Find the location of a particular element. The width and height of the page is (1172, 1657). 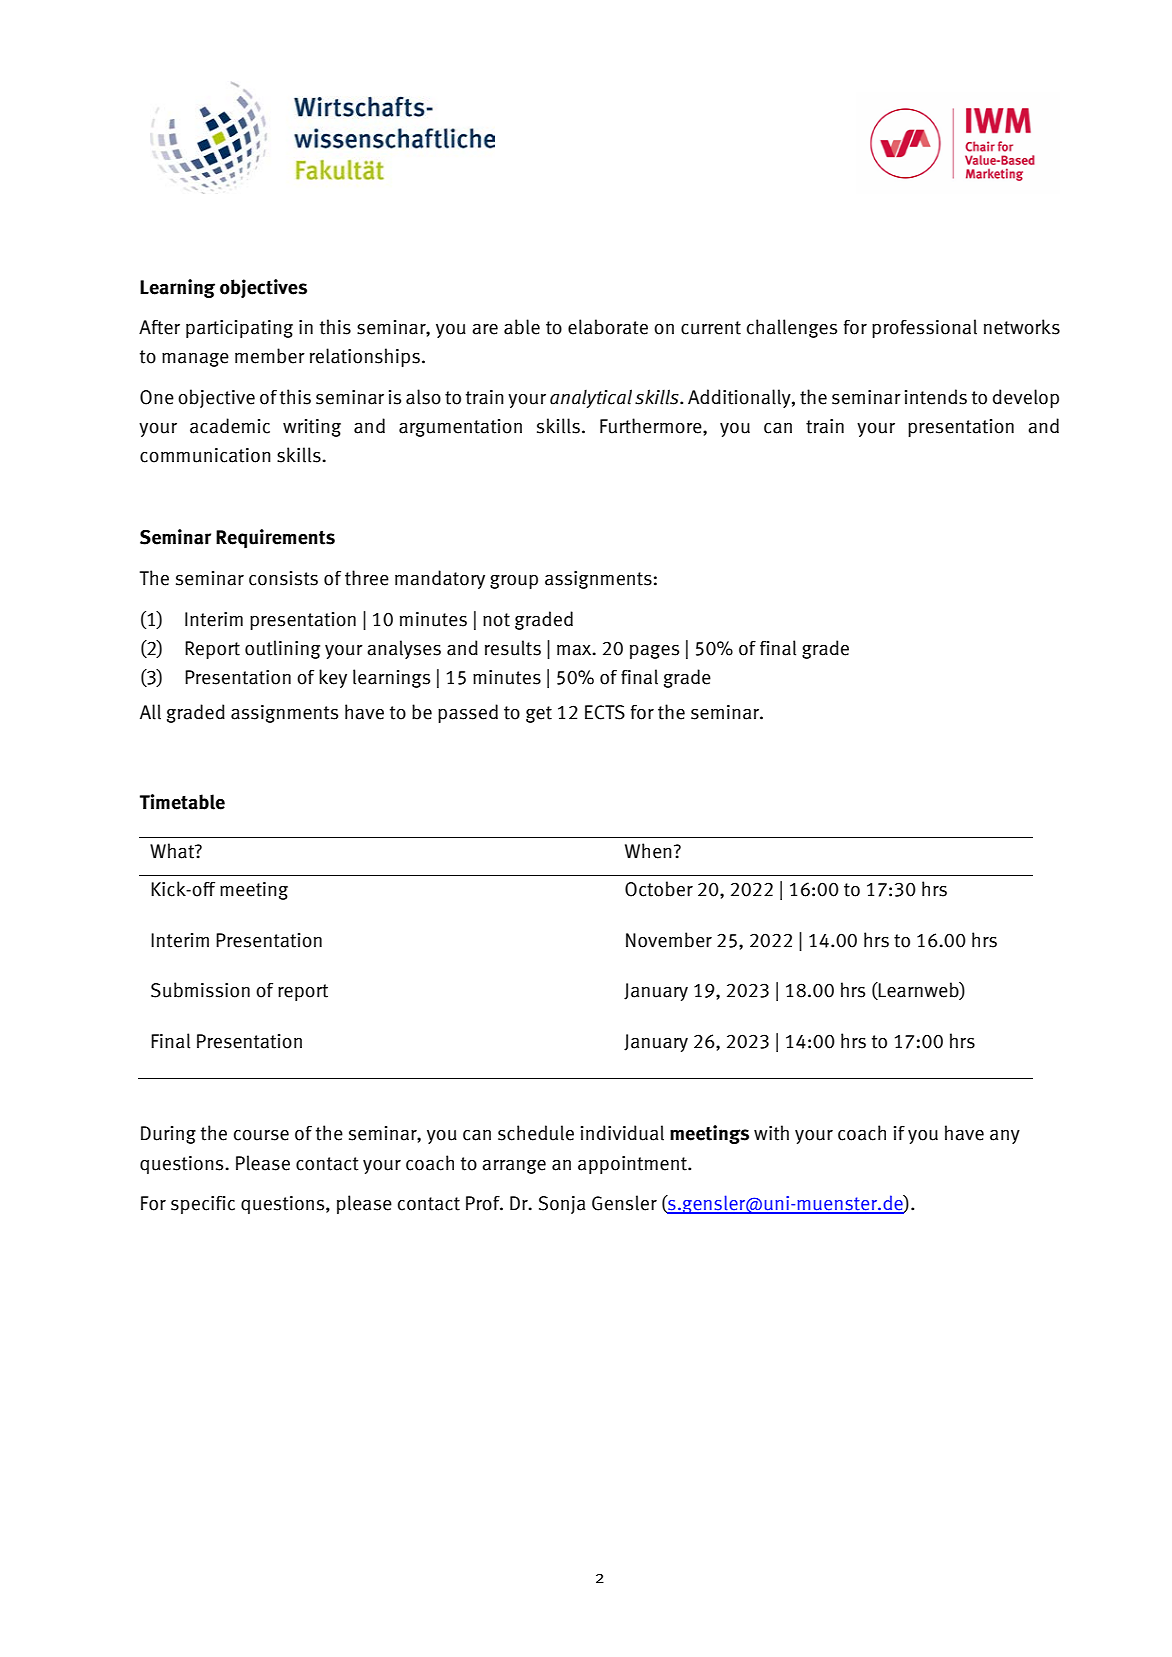

ECTS is located at coordinates (605, 712).
